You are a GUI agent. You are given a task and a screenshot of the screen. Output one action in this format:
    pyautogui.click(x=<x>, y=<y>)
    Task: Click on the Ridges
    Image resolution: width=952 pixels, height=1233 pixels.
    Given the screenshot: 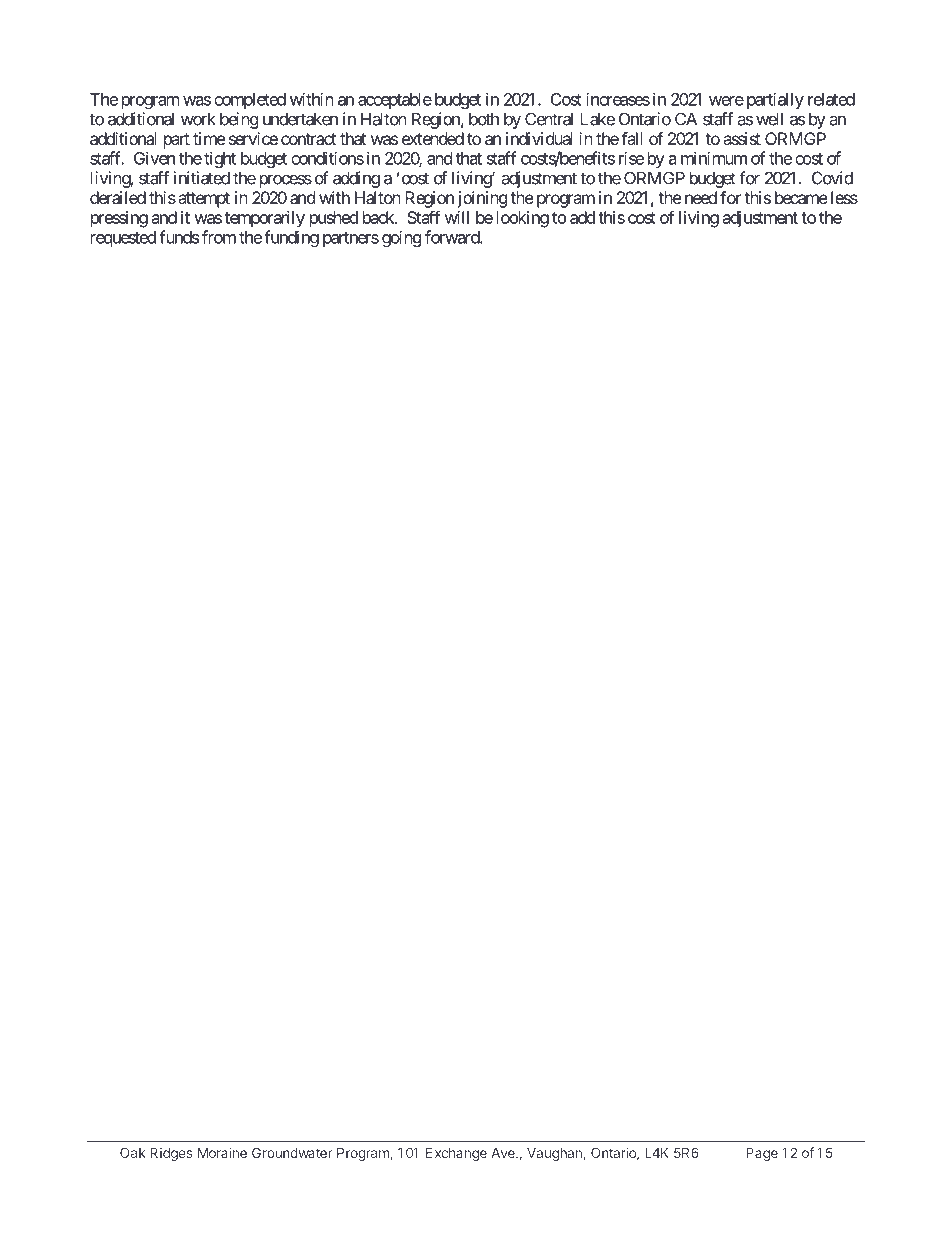 What is the action you would take?
    pyautogui.click(x=171, y=1154)
